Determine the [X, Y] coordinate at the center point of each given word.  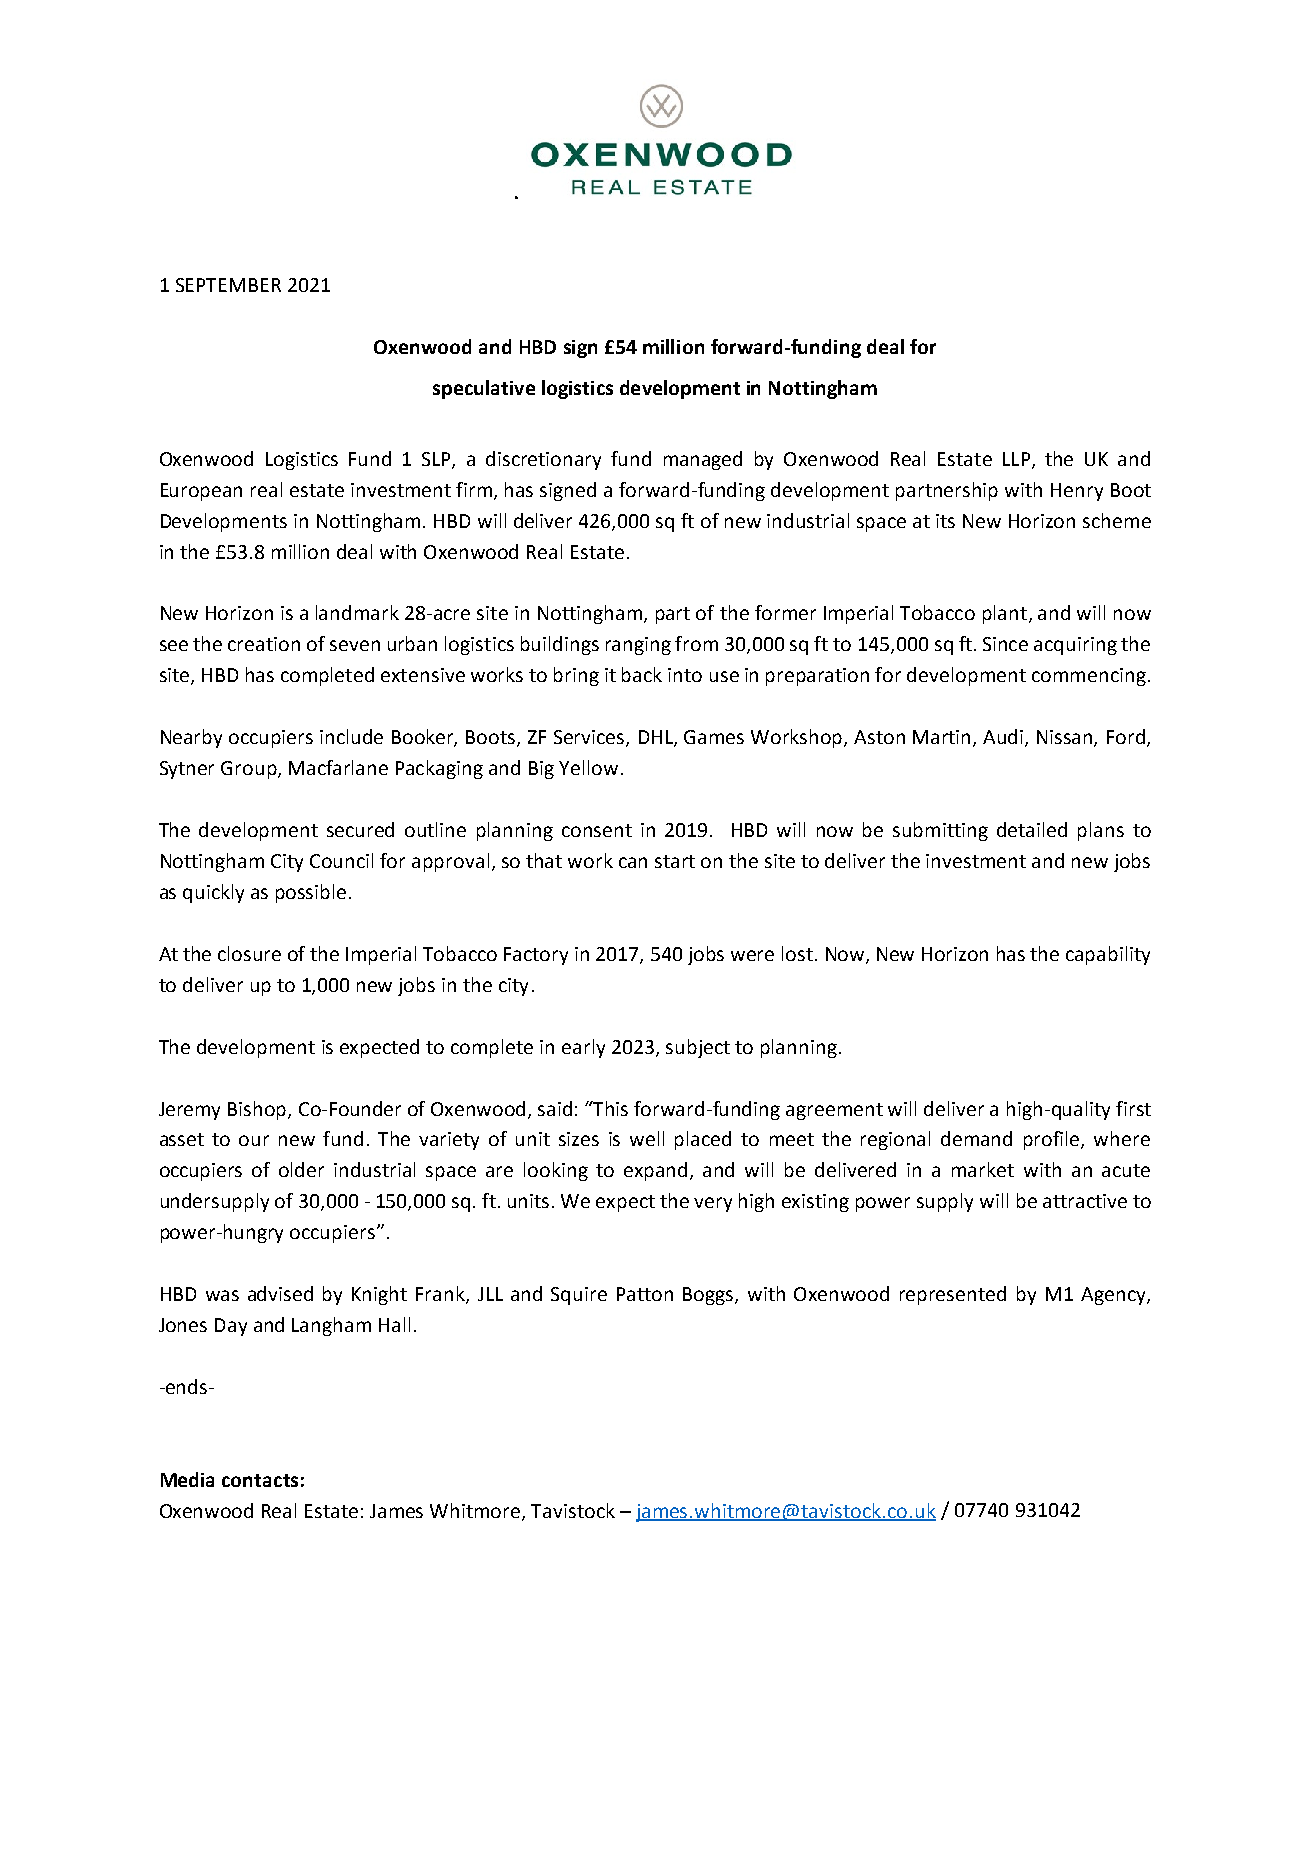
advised [280, 1293]
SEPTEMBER [228, 285]
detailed [1032, 829]
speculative [484, 389]
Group [250, 770]
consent [597, 830]
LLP [1016, 459]
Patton [645, 1294]
